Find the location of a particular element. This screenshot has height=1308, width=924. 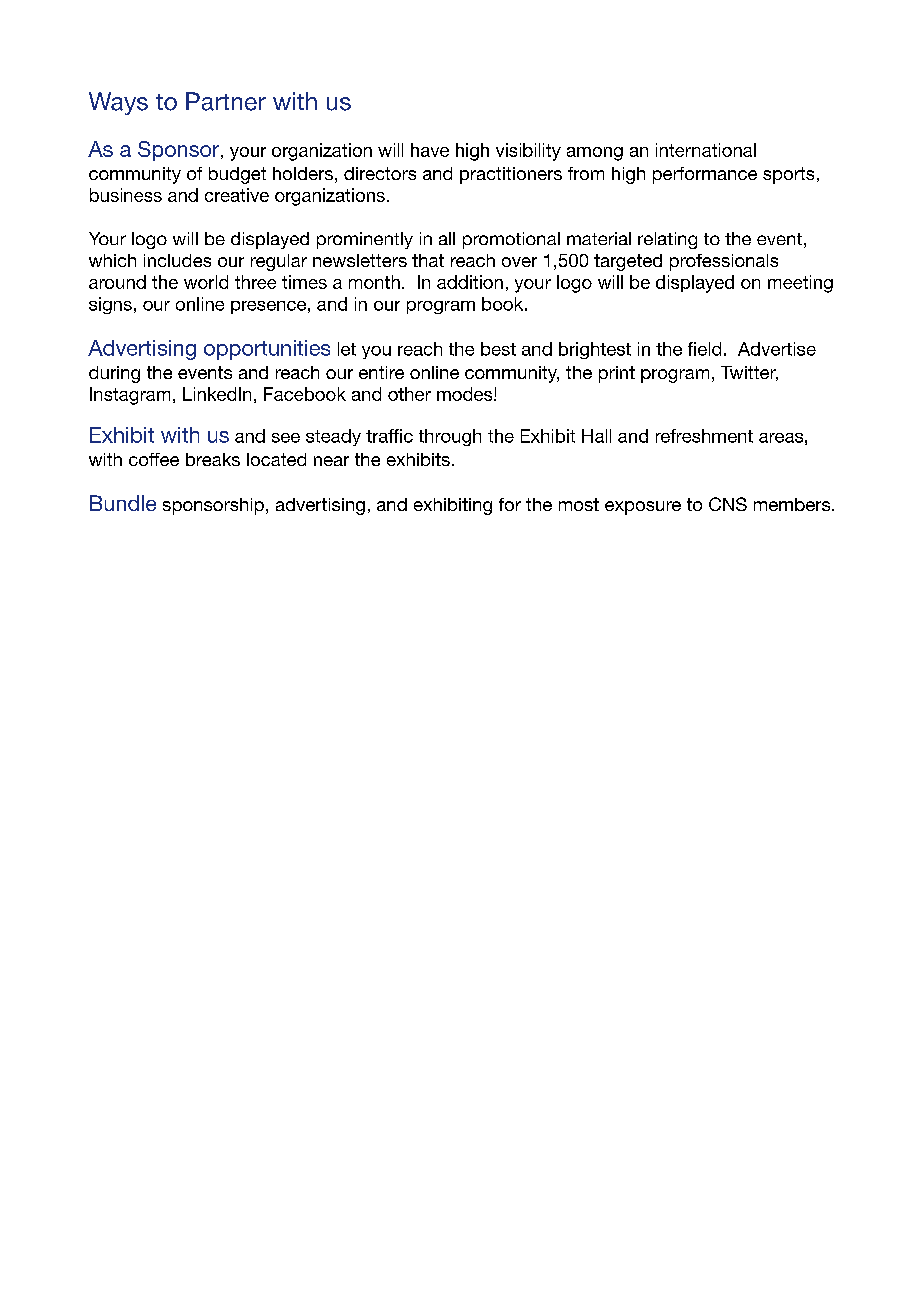

have is located at coordinates (430, 150).
